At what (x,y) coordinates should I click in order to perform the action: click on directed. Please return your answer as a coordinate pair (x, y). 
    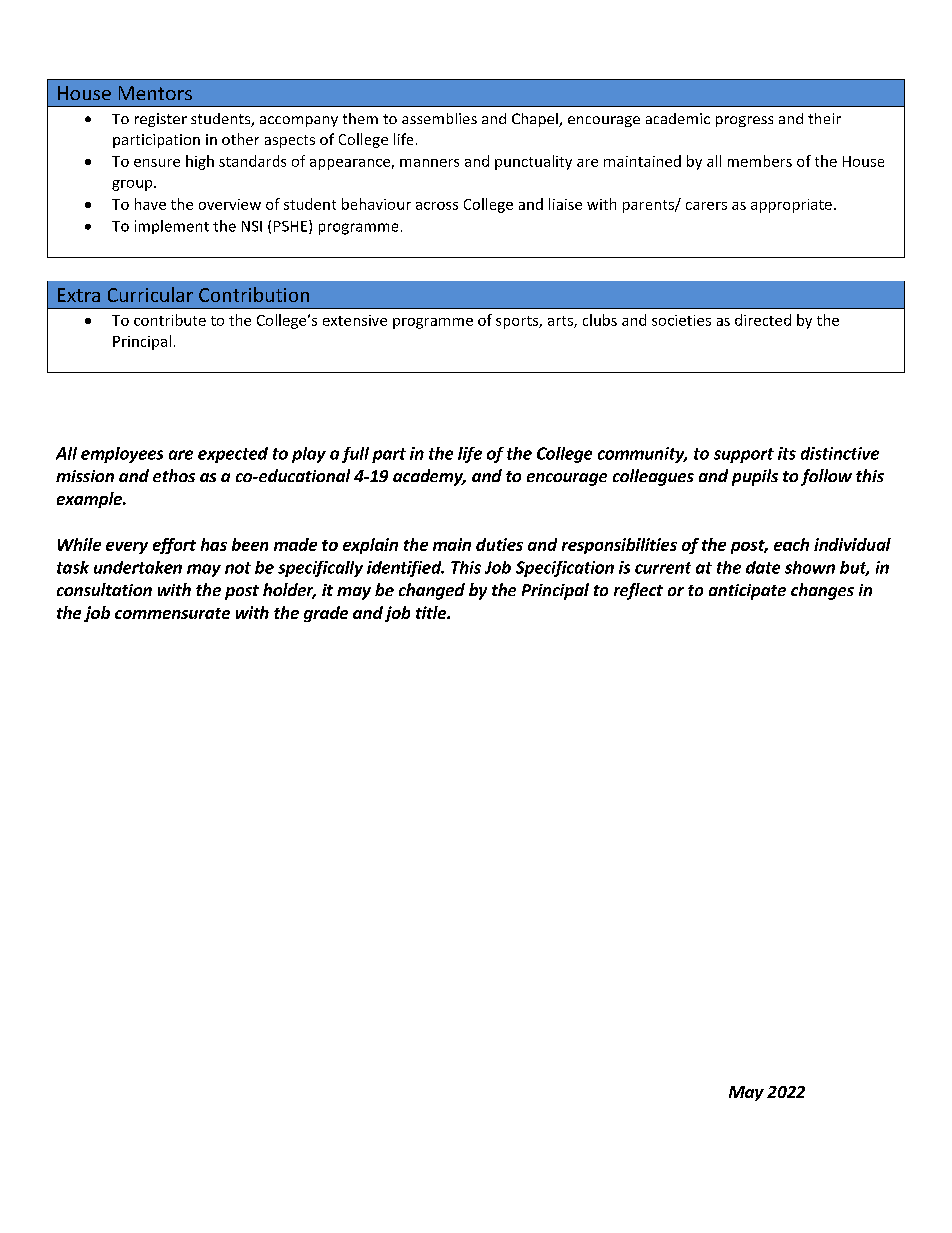
    Looking at the image, I should click on (763, 320).
